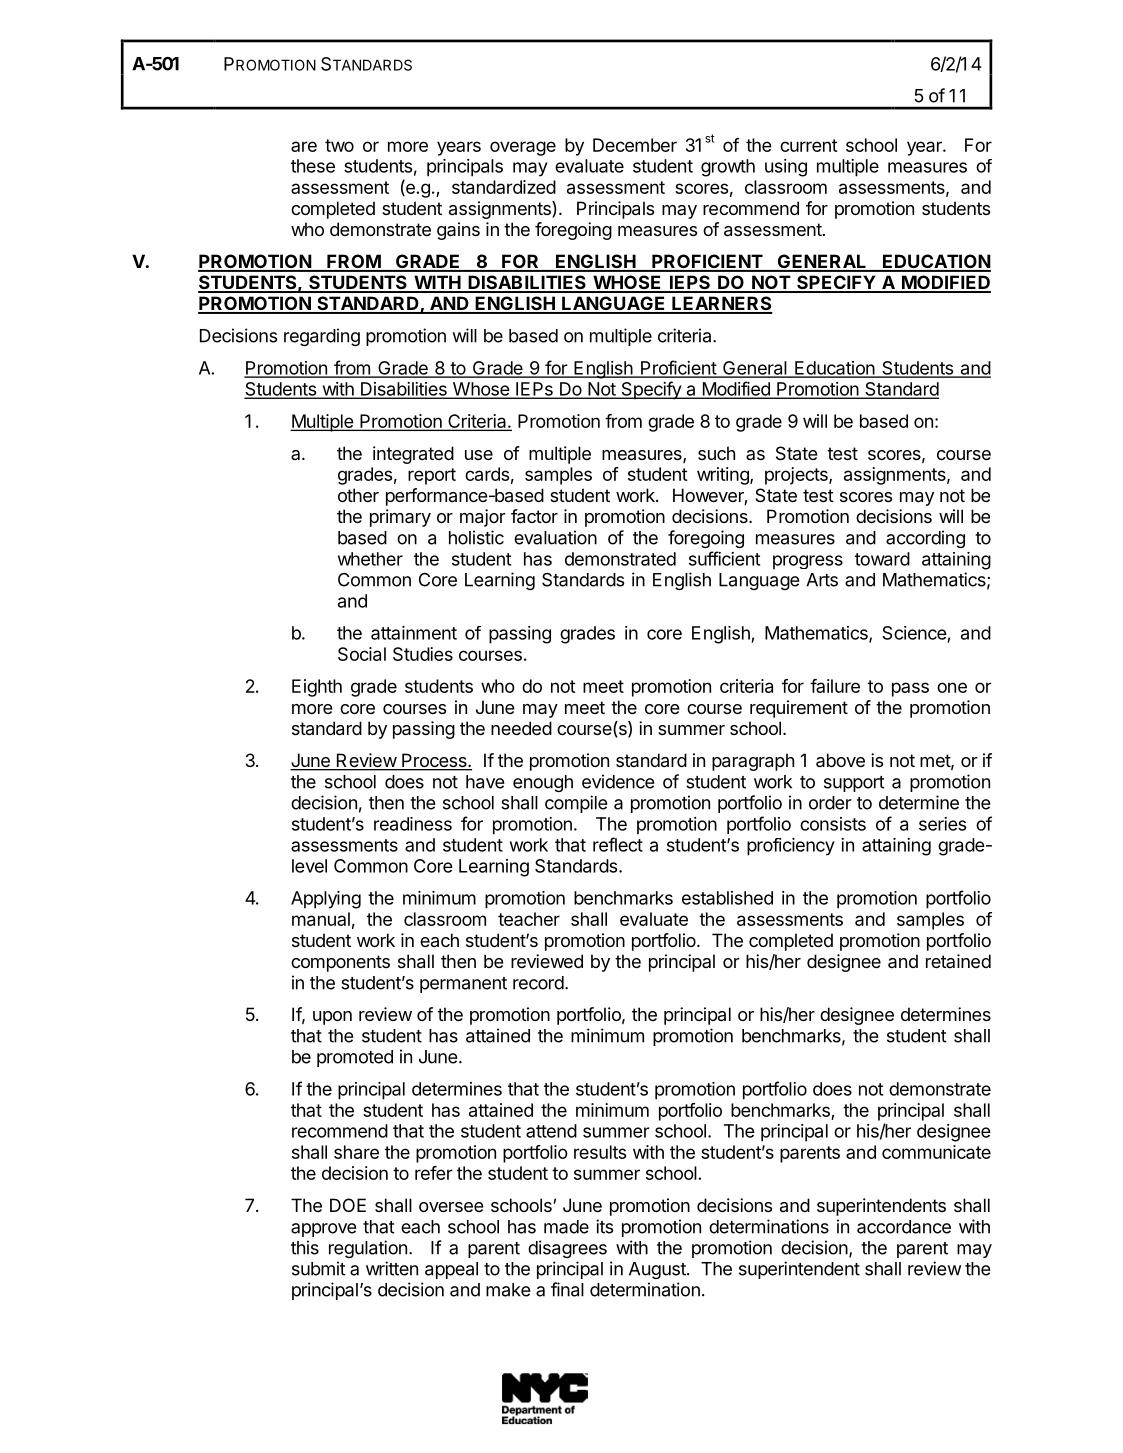  What do you see at coordinates (339, 145) in the image?
I see `two` at bounding box center [339, 145].
